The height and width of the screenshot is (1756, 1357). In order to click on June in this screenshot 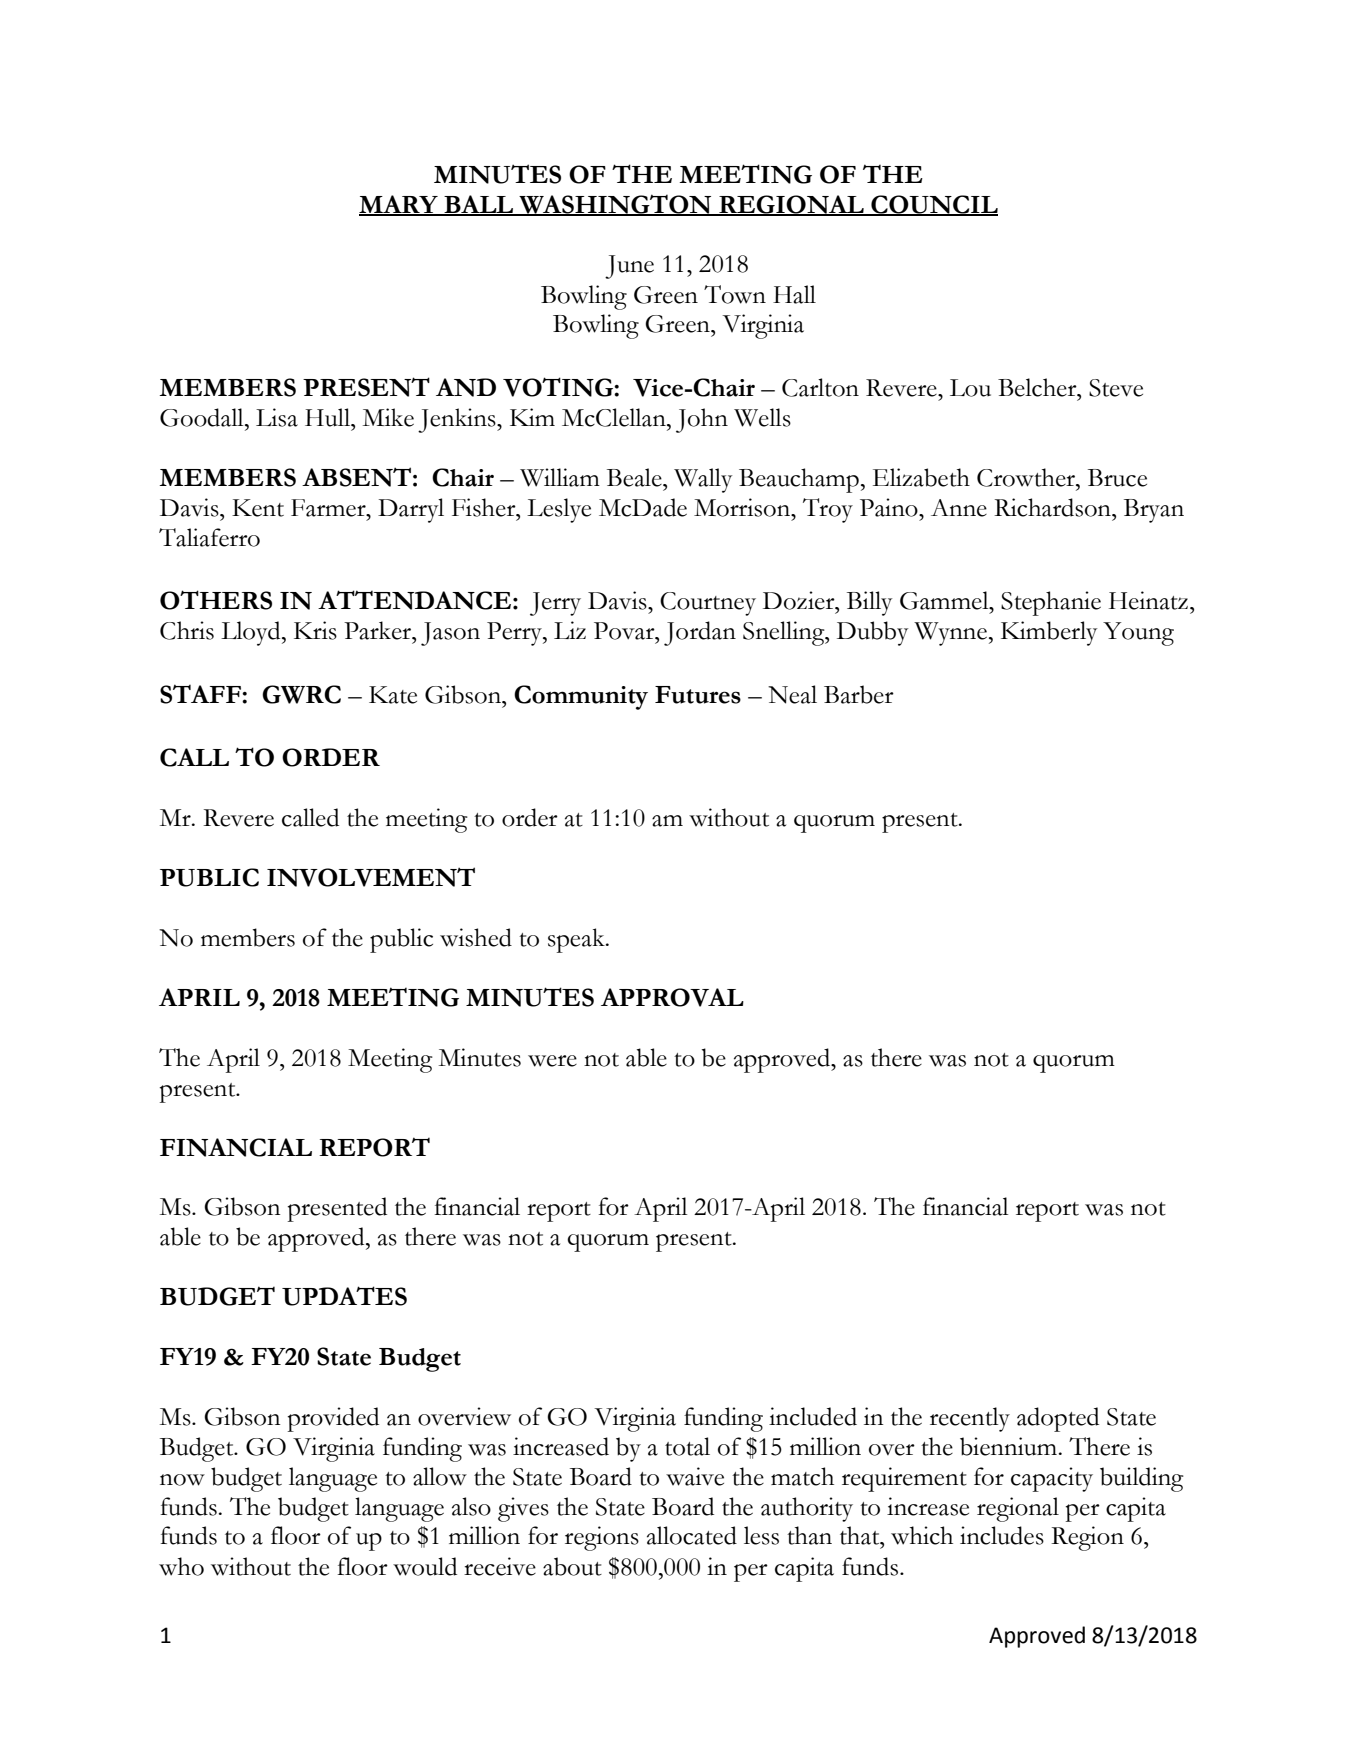, I will do `click(629, 267)`.
